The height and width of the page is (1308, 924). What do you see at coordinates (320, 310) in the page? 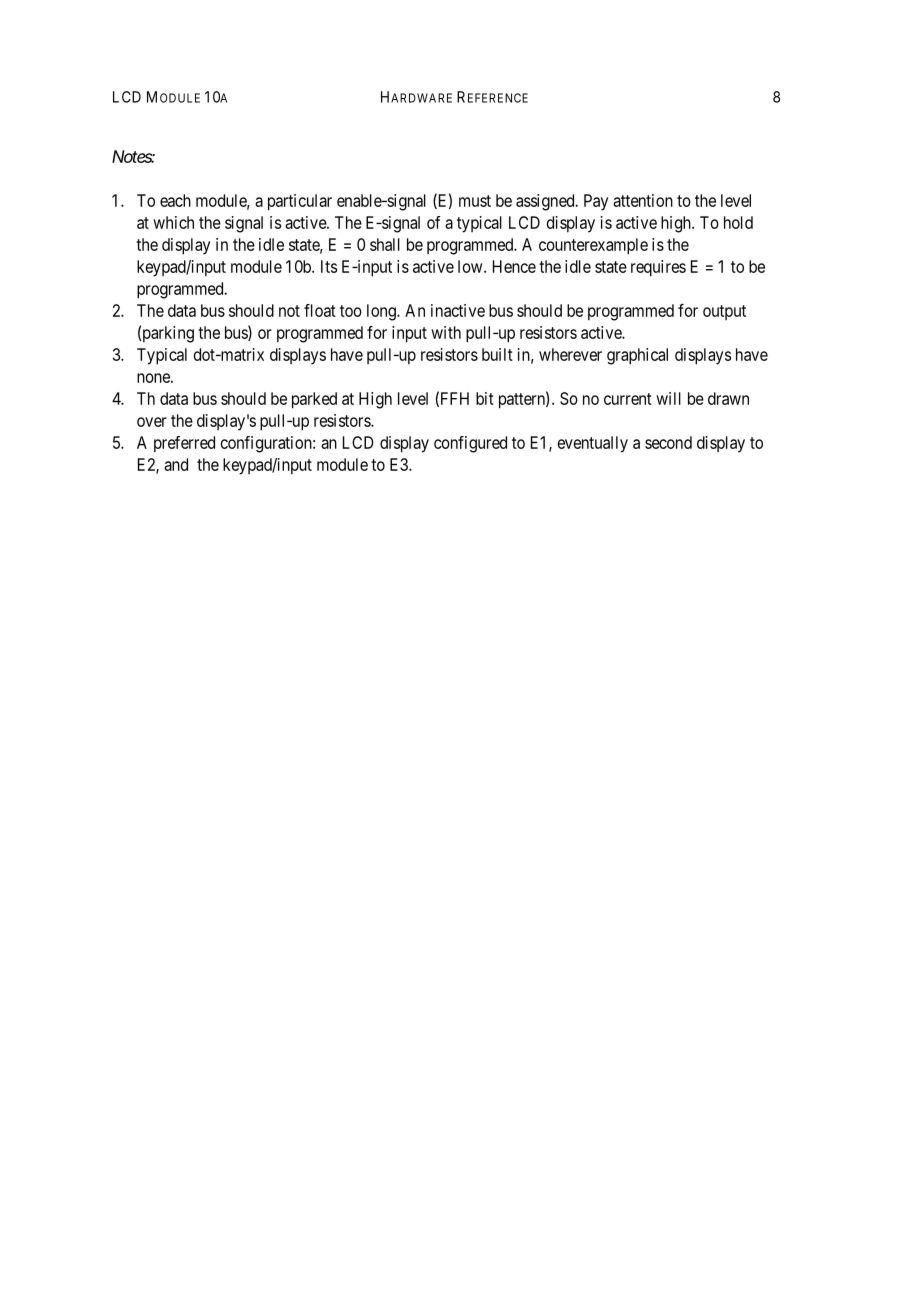
I see `float` at bounding box center [320, 310].
